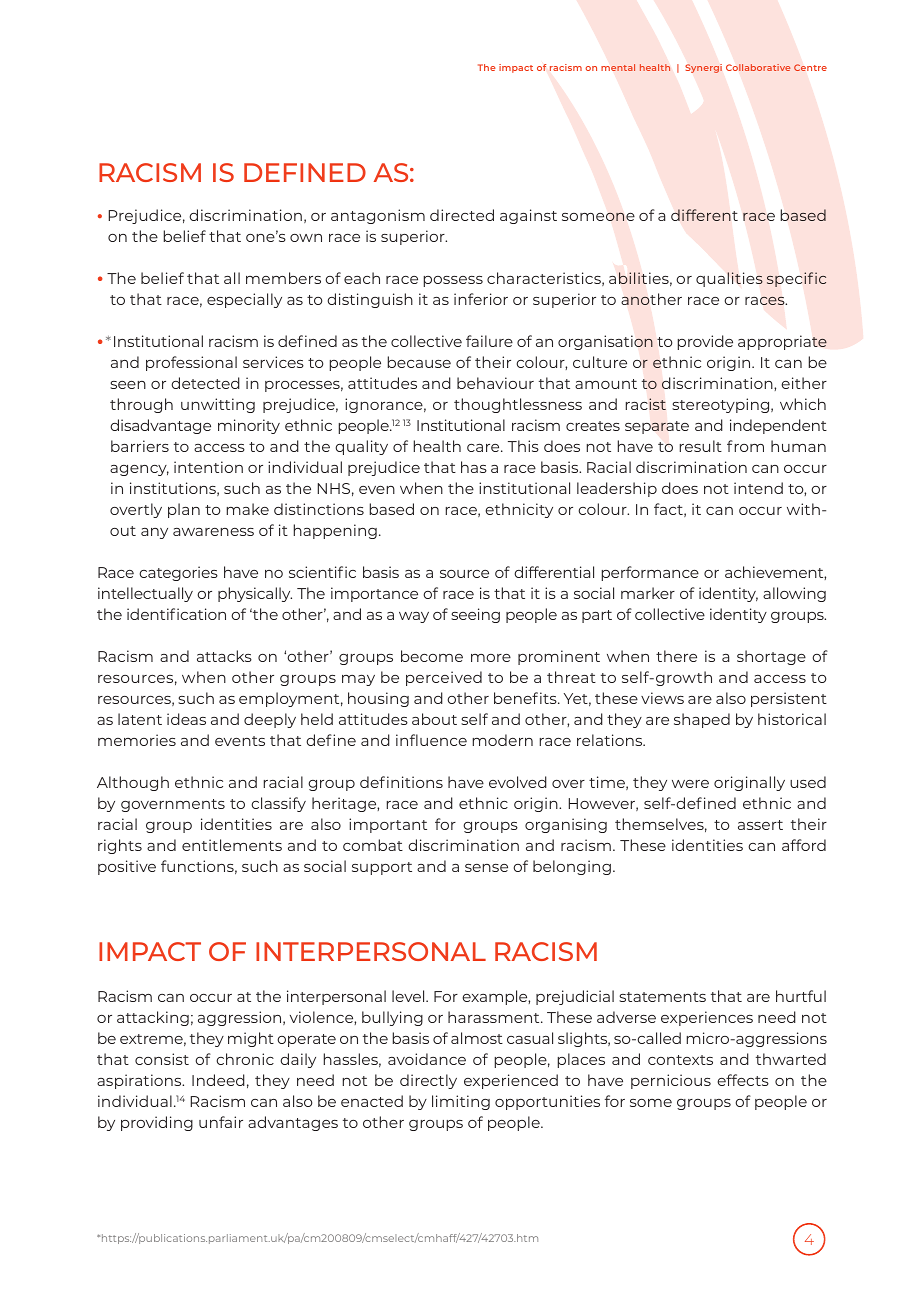 The height and width of the screenshot is (1308, 924). I want to click on entitlements, so click(232, 845).
